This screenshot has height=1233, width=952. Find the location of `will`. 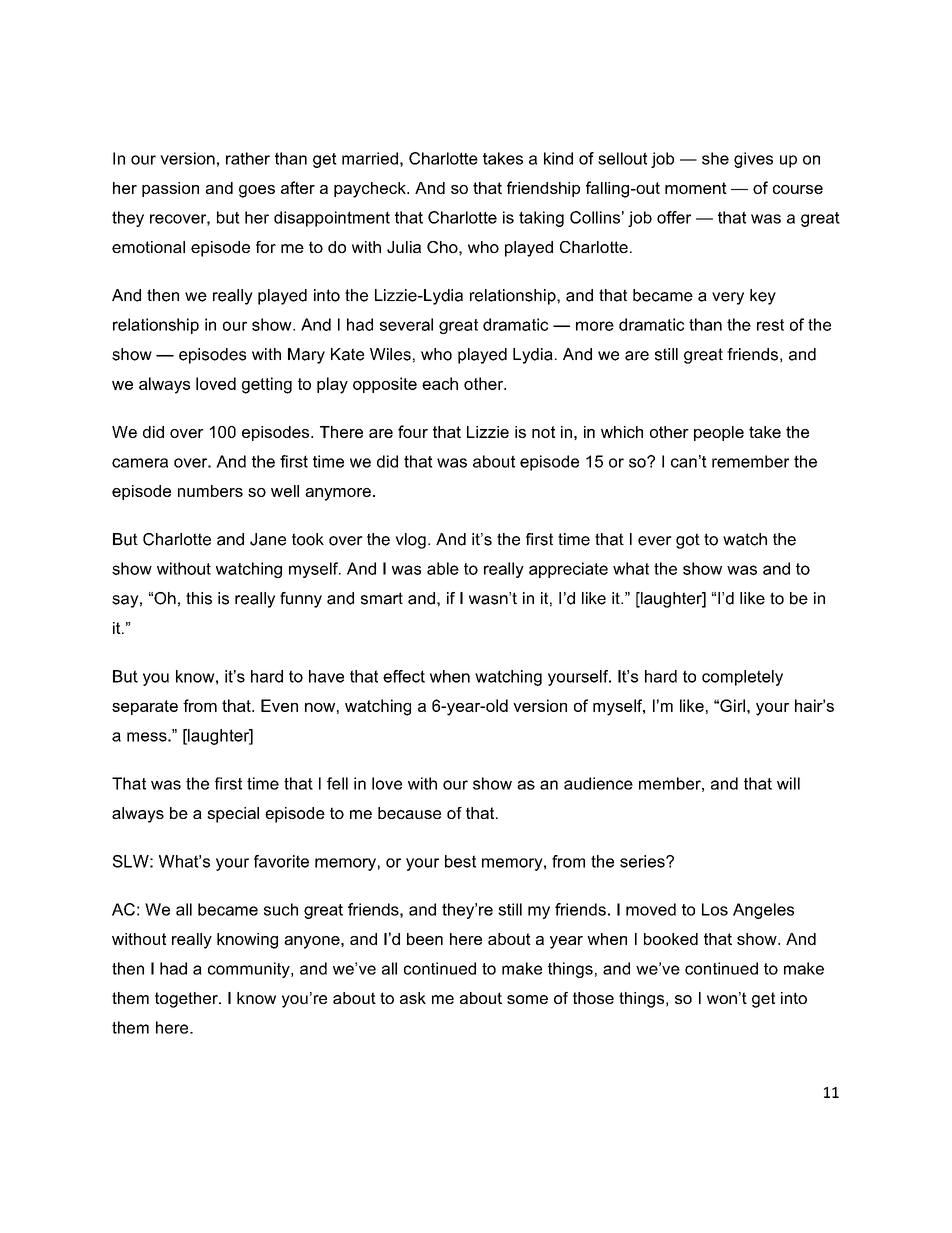

will is located at coordinates (788, 783).
